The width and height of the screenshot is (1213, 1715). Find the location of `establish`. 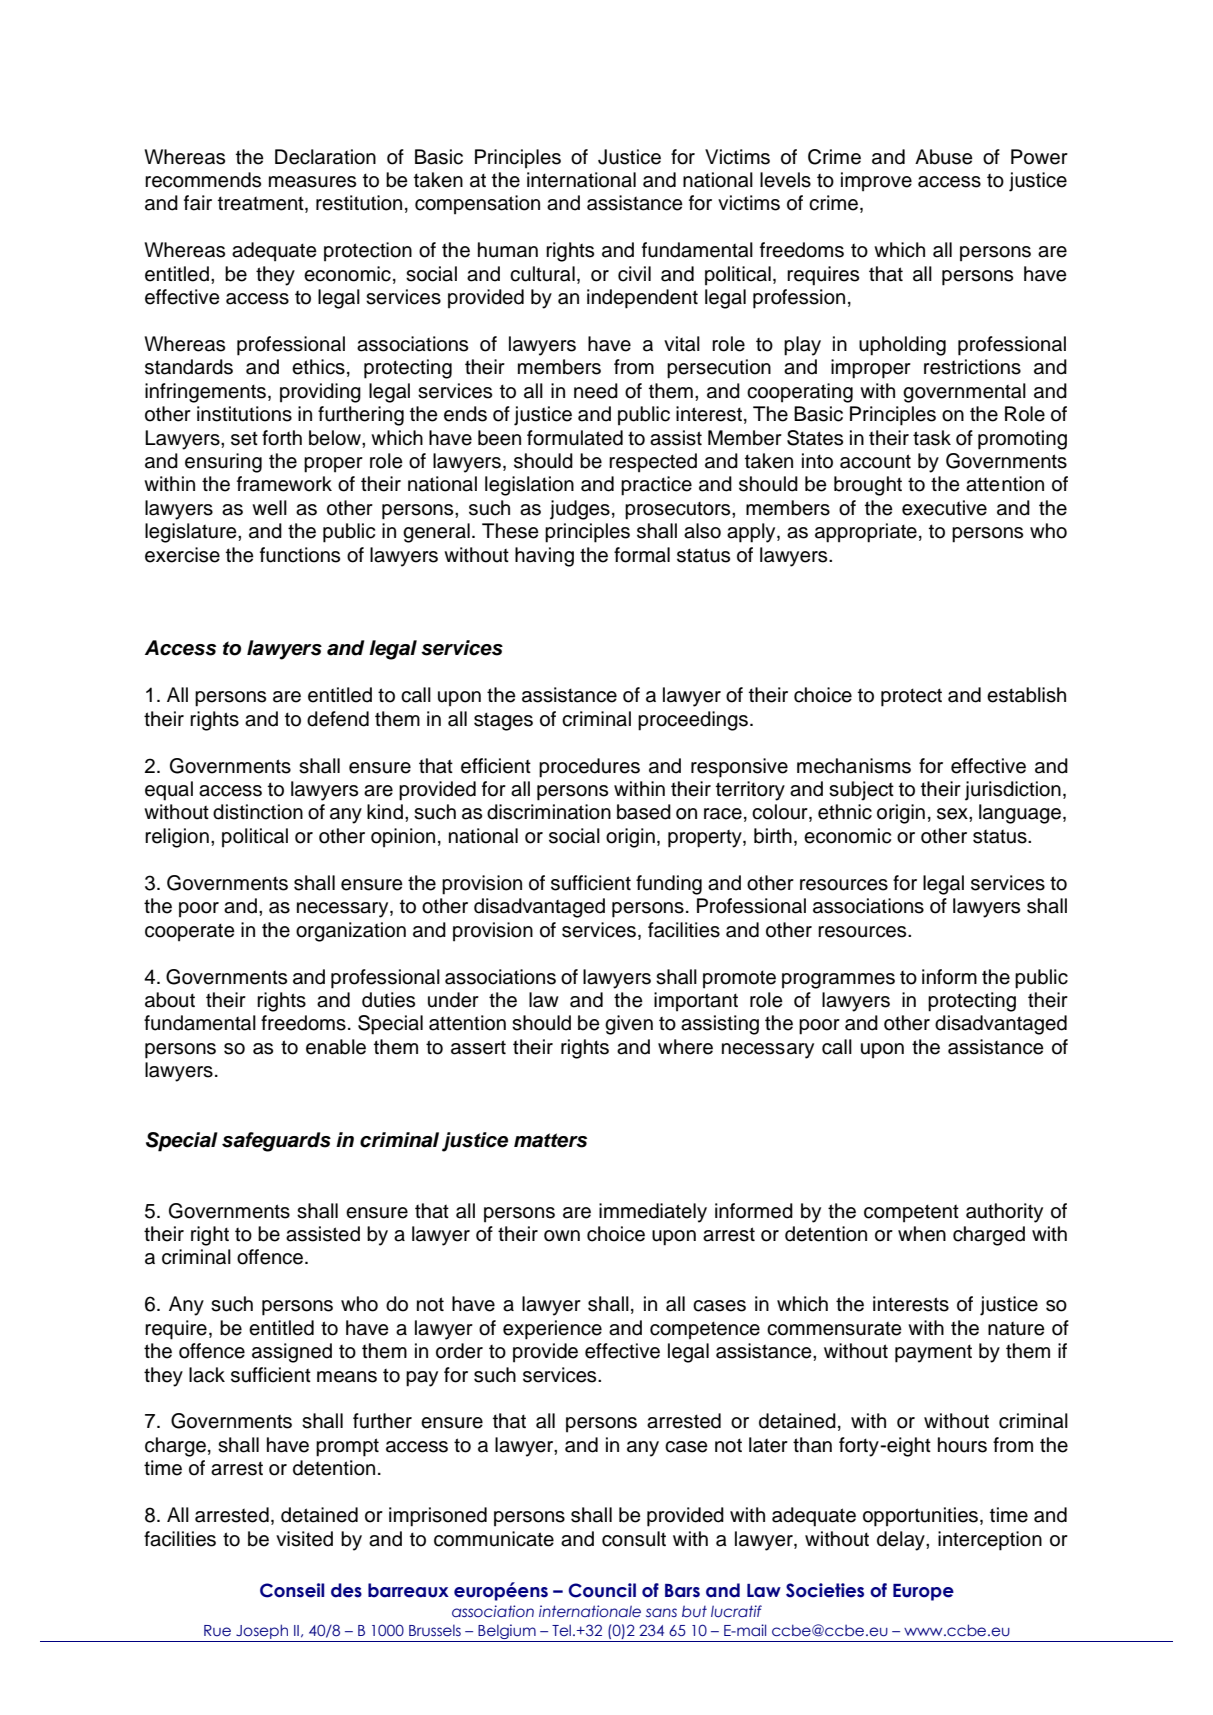

establish is located at coordinates (1026, 695).
